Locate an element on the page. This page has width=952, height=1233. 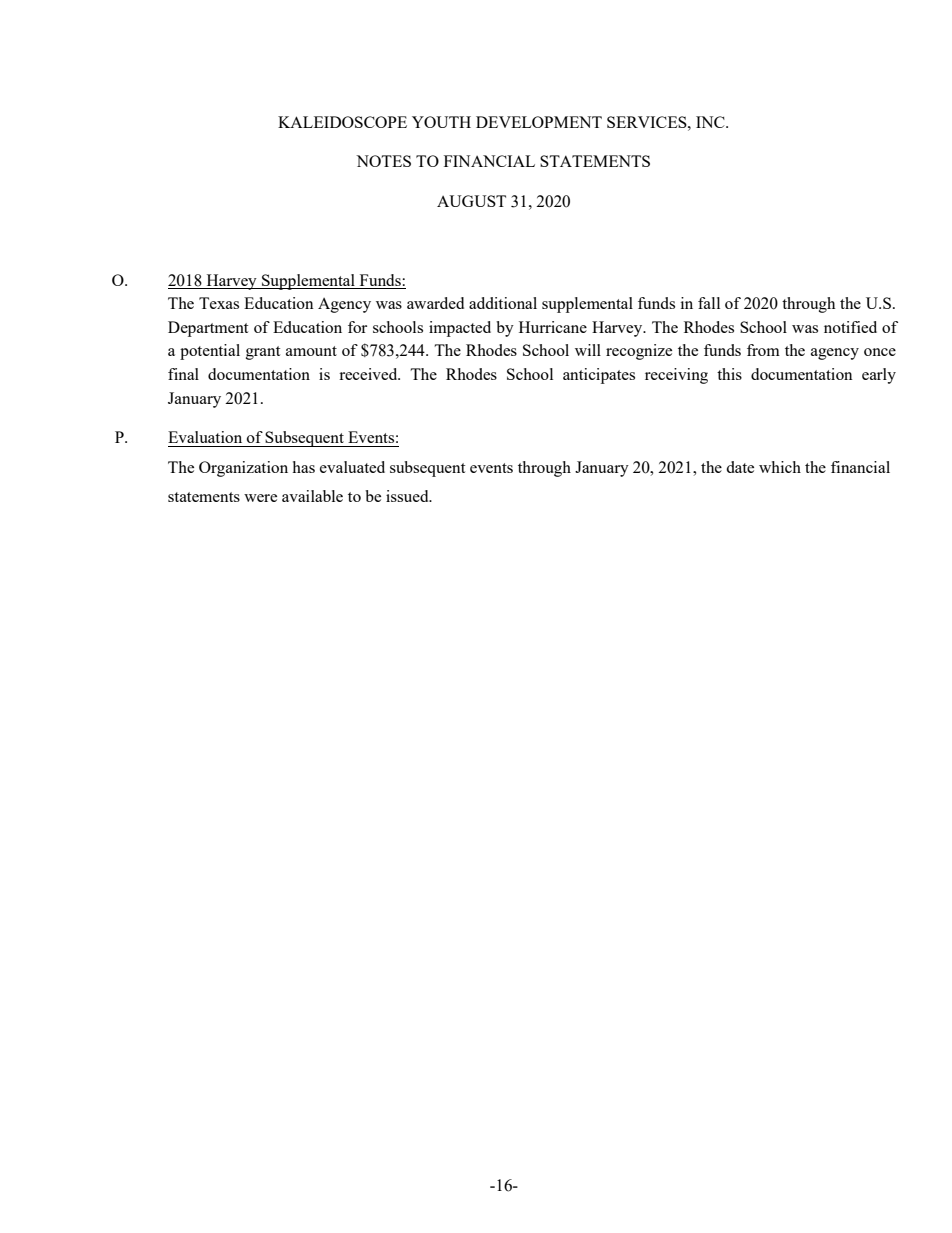
KALEIDOSCOPE is located at coordinates (342, 122).
